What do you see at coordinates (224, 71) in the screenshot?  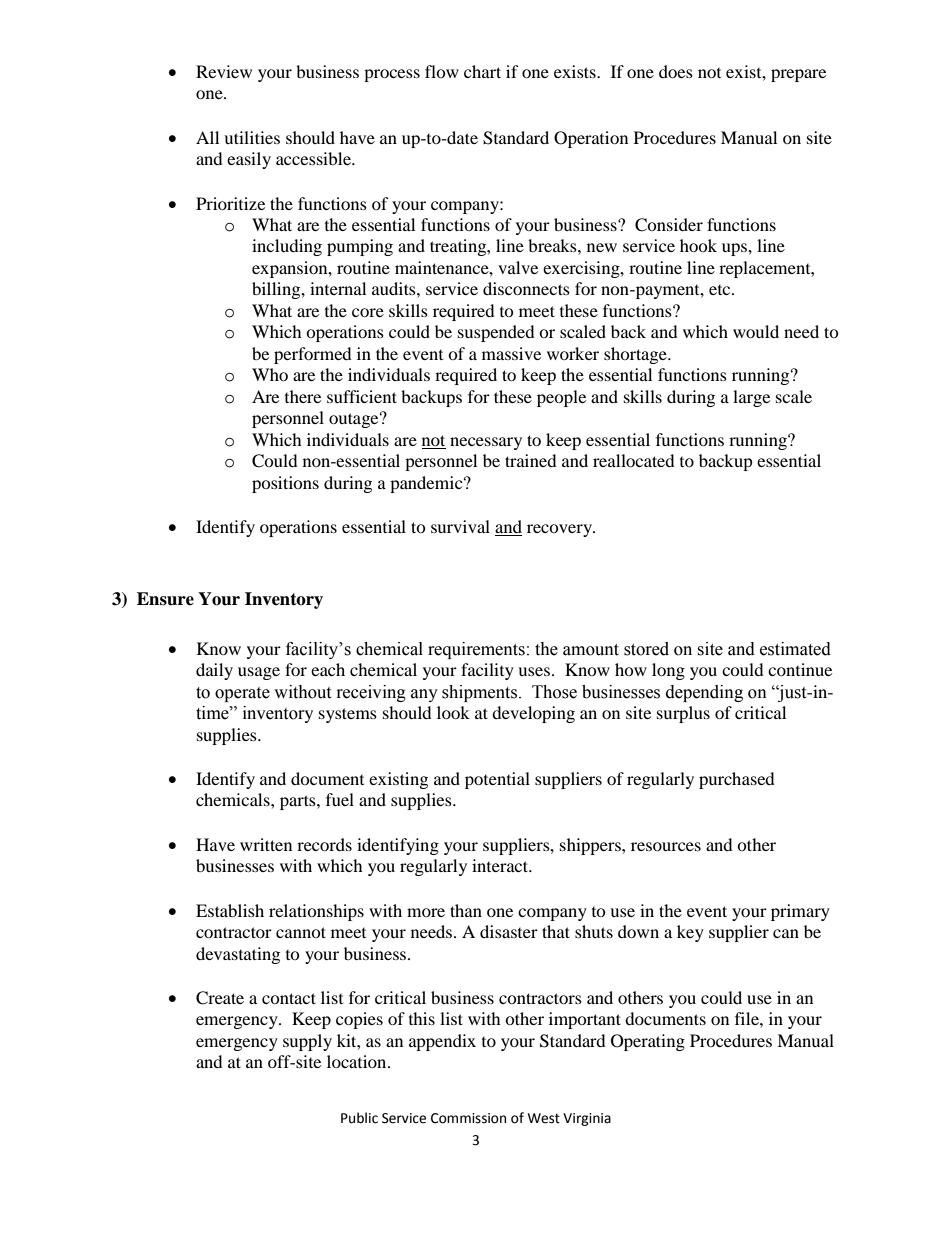 I see `Review` at bounding box center [224, 71].
